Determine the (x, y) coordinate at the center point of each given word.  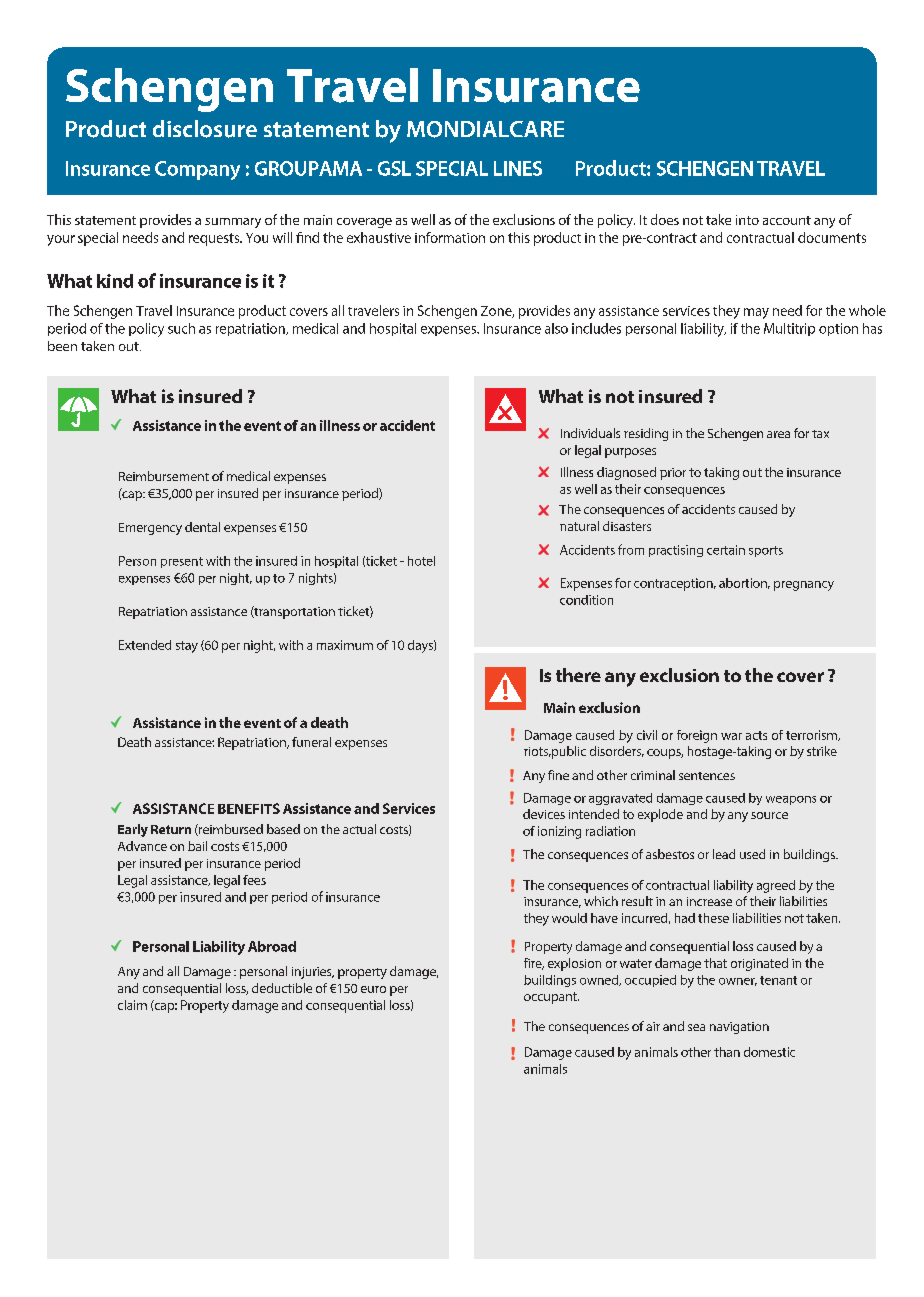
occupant (551, 998)
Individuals (590, 433)
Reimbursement (164, 476)
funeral (311, 742)
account (787, 220)
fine (558, 775)
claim (132, 1005)
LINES (518, 168)
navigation (739, 1028)
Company (197, 170)
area (778, 434)
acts (756, 735)
